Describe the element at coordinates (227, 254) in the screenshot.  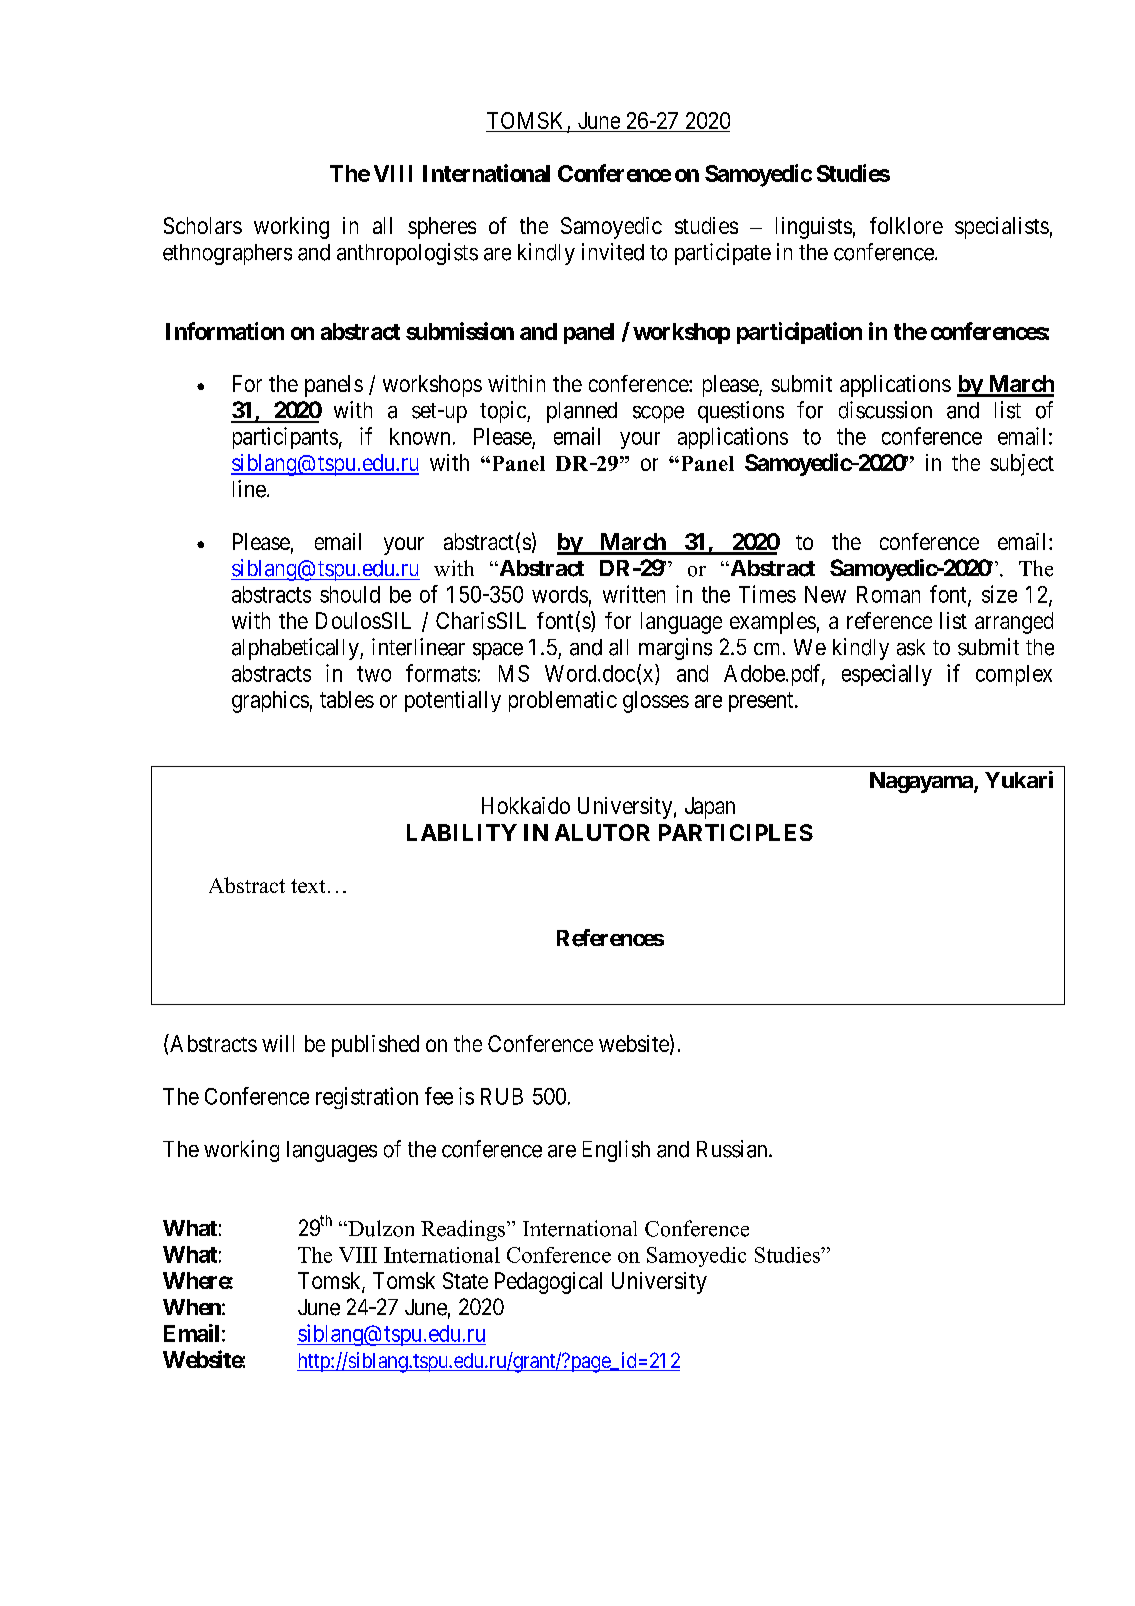
I see `ethnographers` at that location.
